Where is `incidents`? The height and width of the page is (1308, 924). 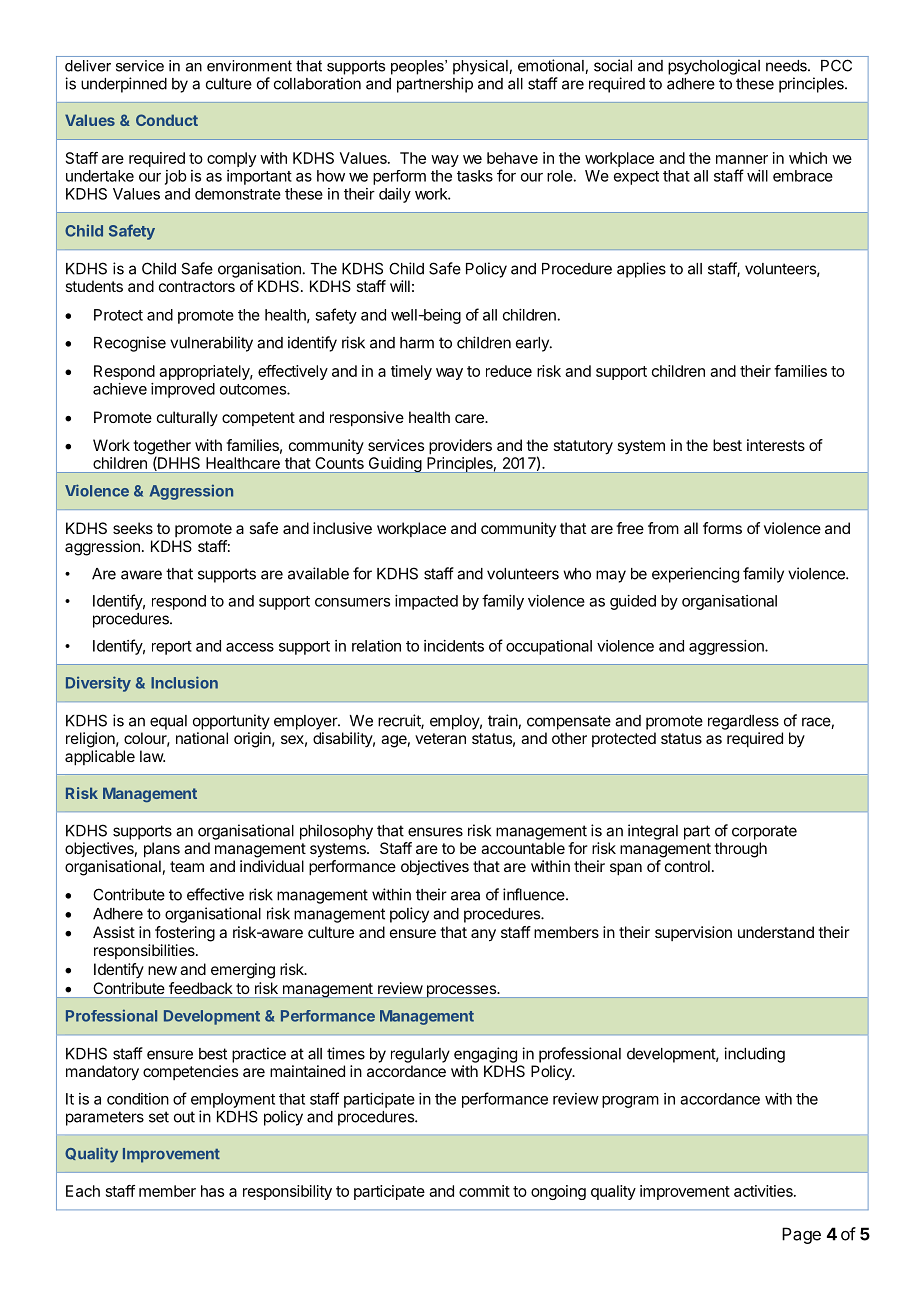
incidents is located at coordinates (454, 646).
